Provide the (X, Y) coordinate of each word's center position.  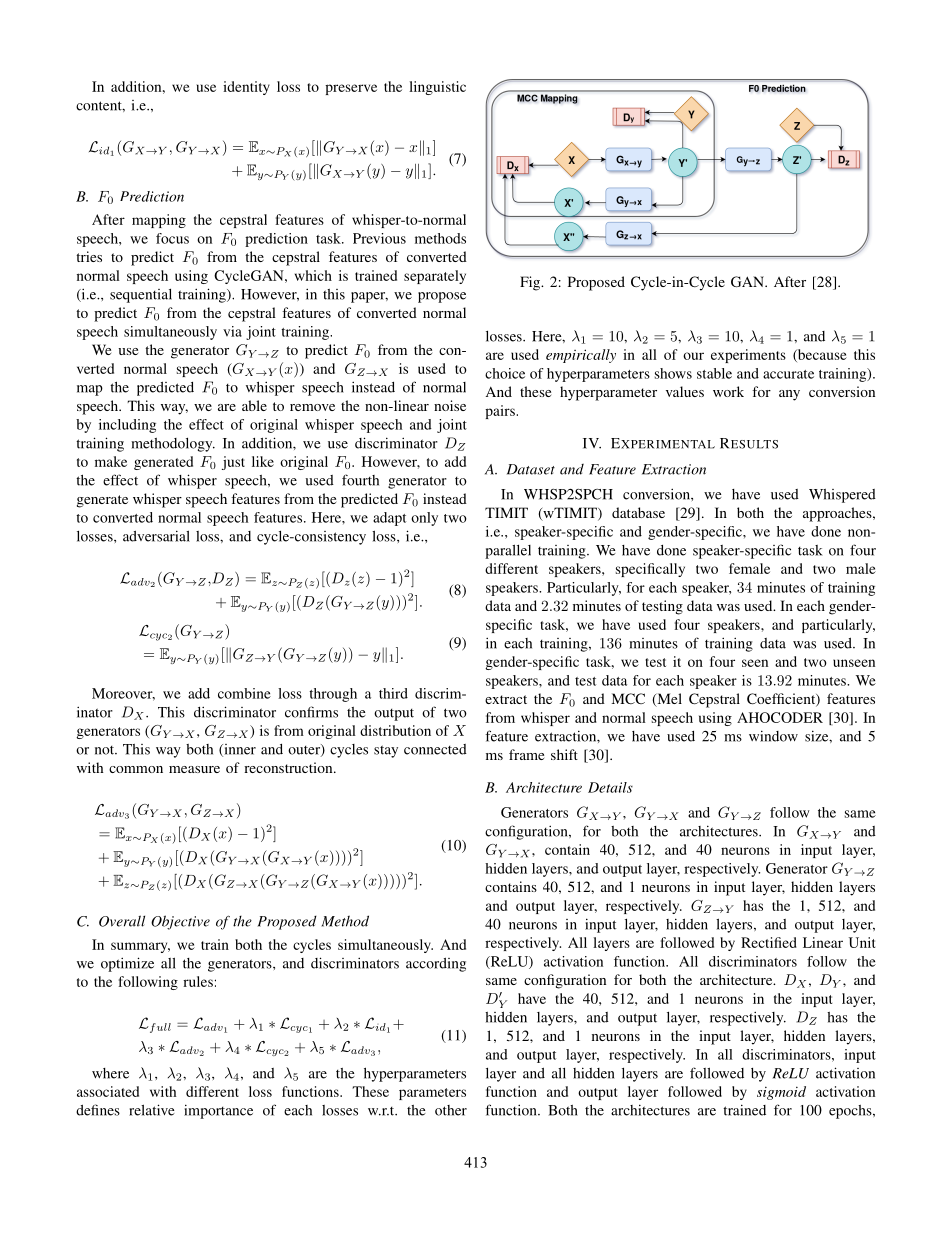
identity (246, 88)
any (789, 395)
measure (194, 769)
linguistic (437, 88)
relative (152, 1110)
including (127, 426)
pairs (501, 412)
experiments (748, 356)
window (773, 736)
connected (435, 749)
